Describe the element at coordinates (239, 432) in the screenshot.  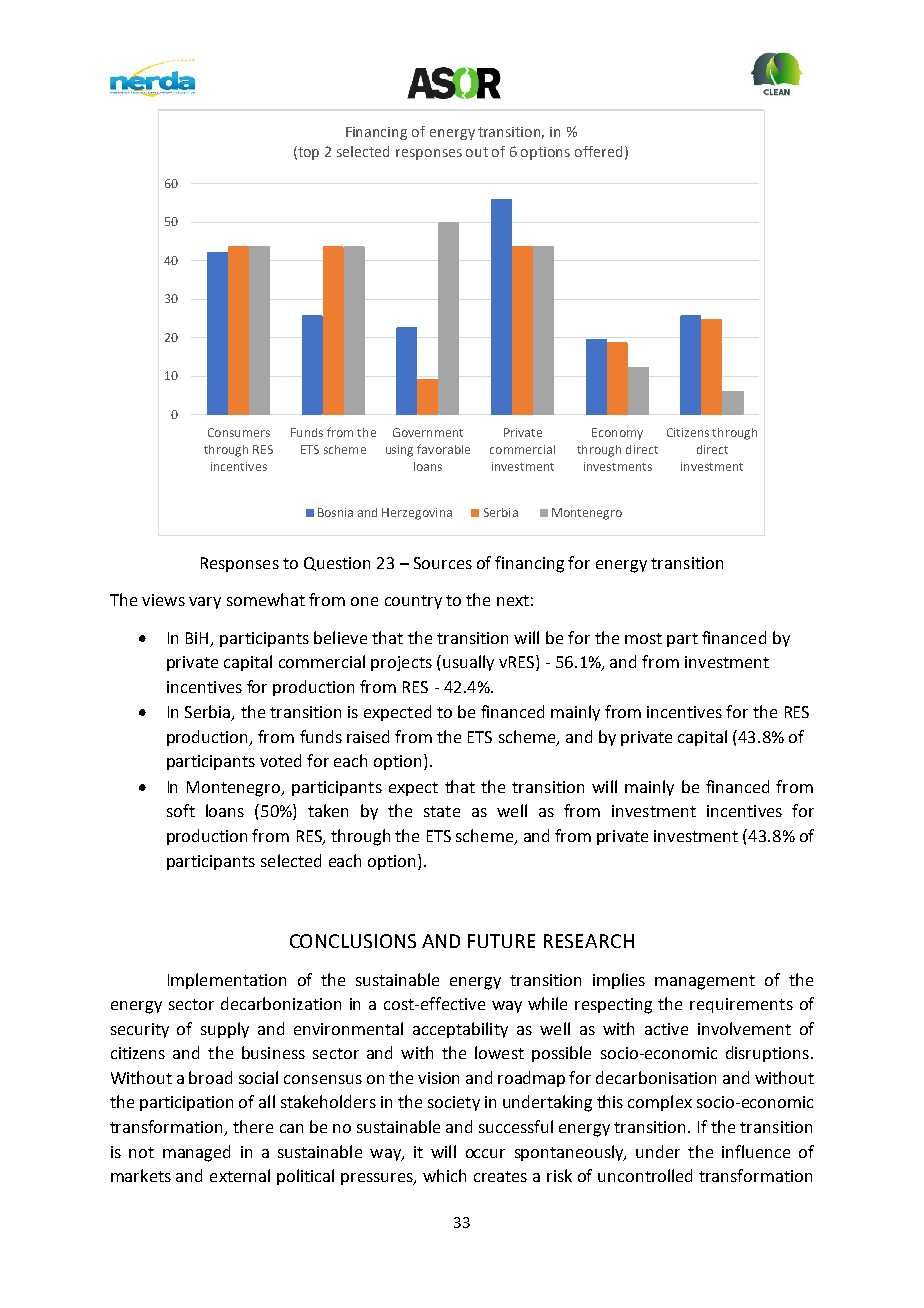
I see `Consumers` at that location.
